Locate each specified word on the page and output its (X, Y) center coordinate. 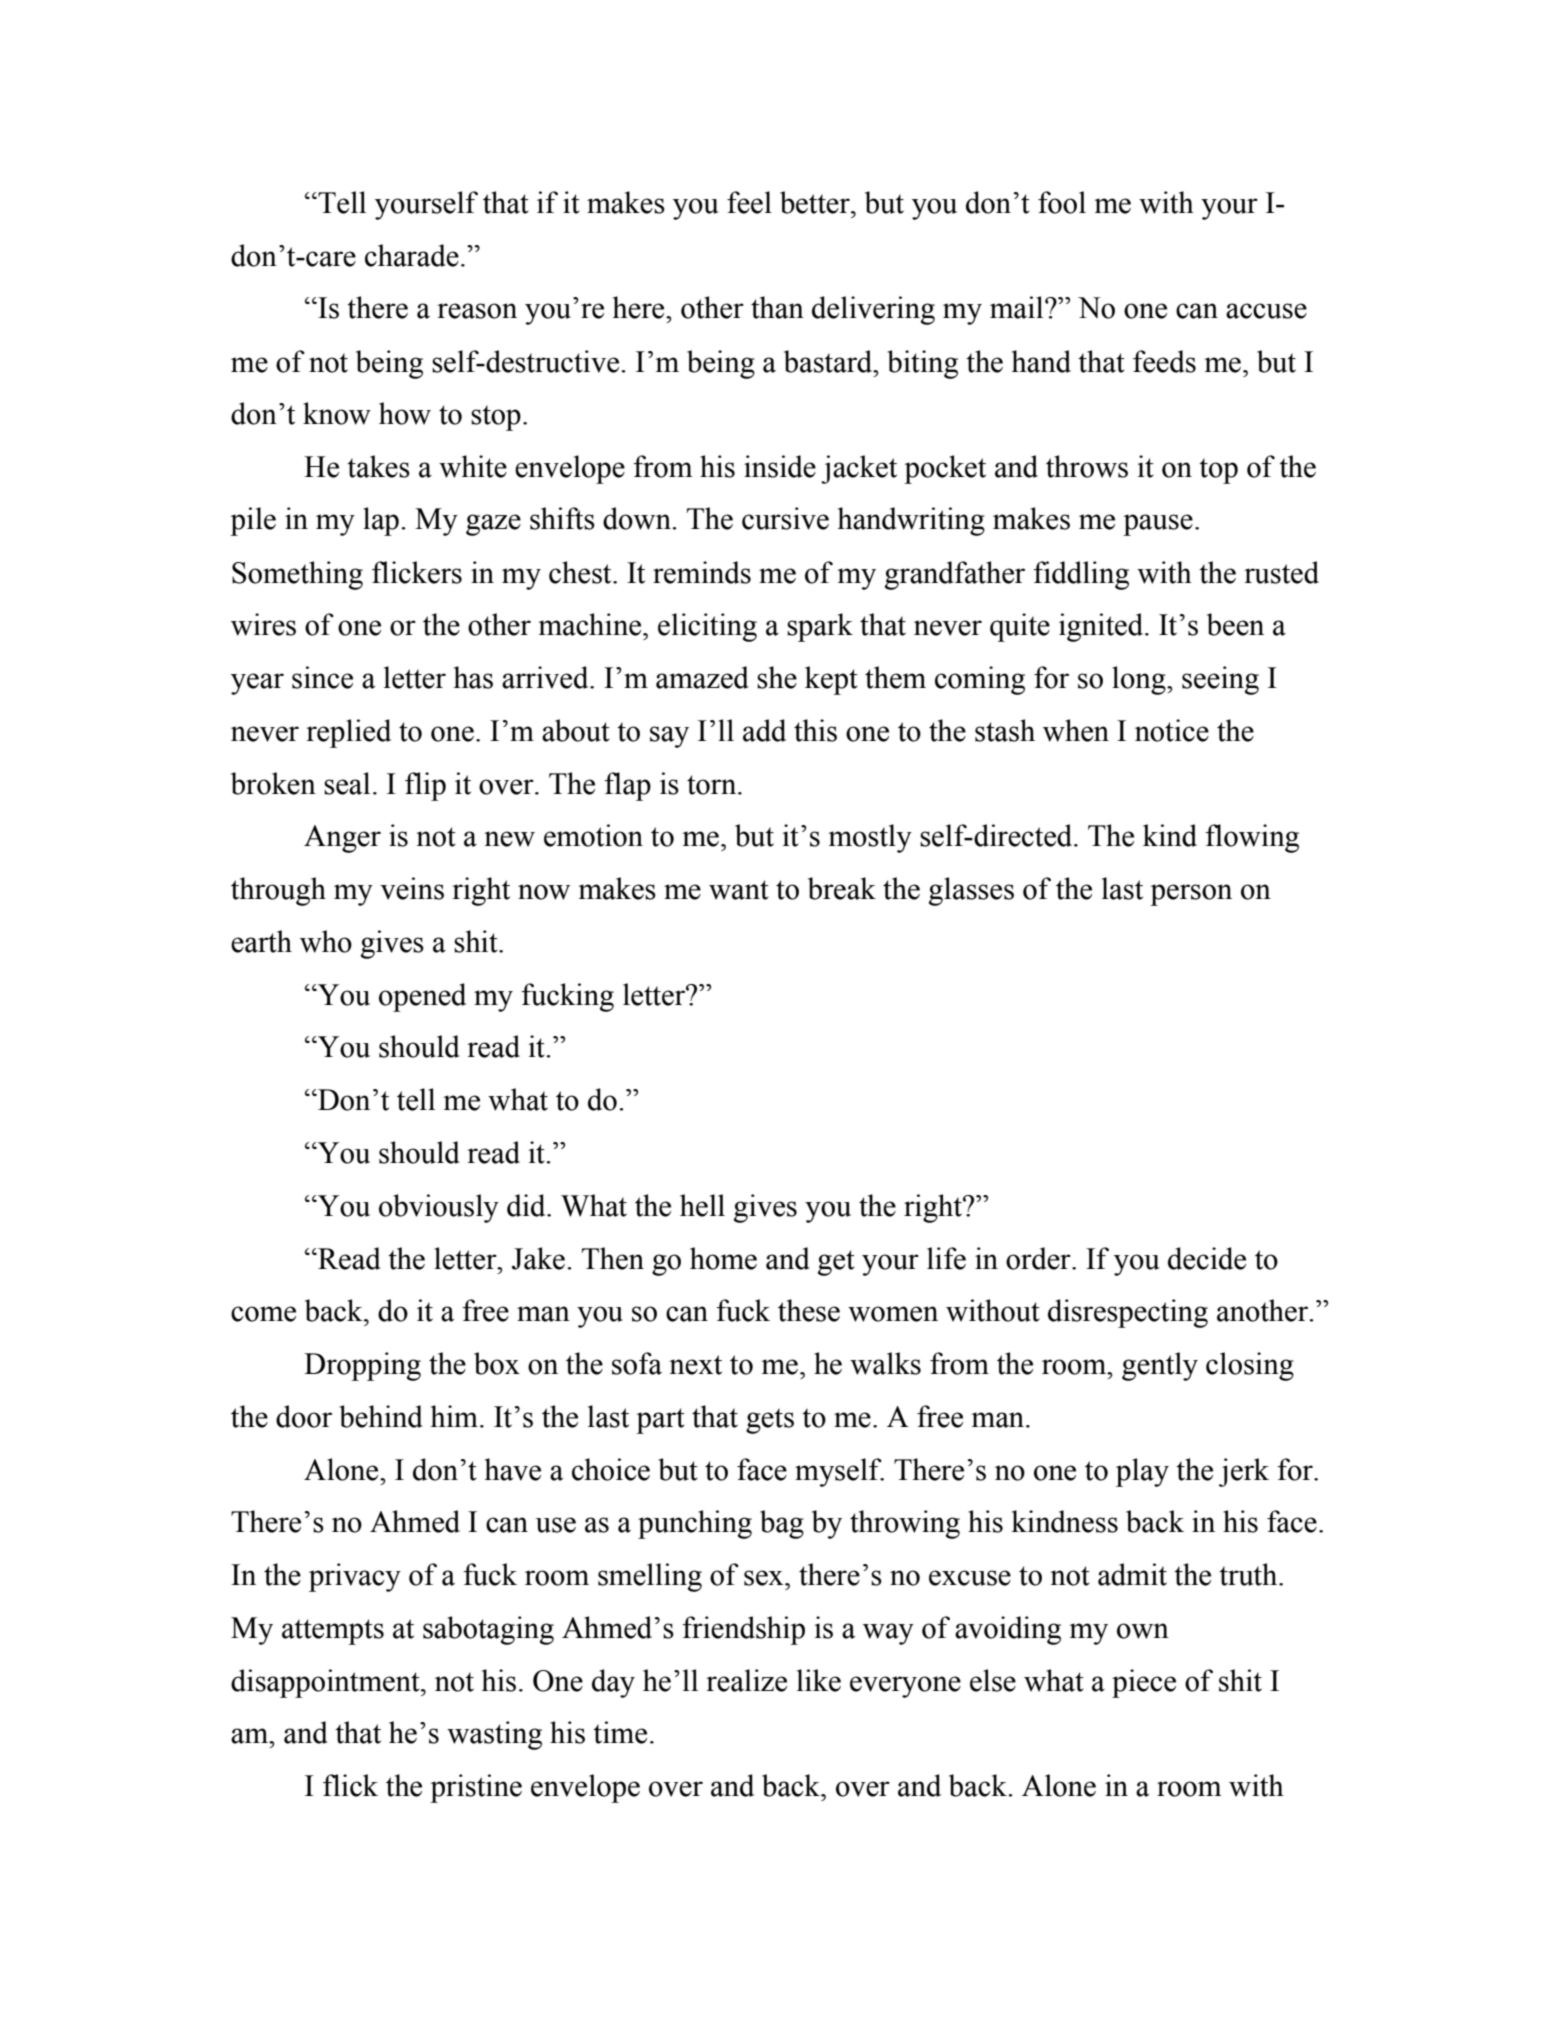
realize (746, 1680)
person (1191, 895)
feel (749, 202)
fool (1062, 202)
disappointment (326, 1683)
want (739, 890)
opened (422, 997)
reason (477, 311)
